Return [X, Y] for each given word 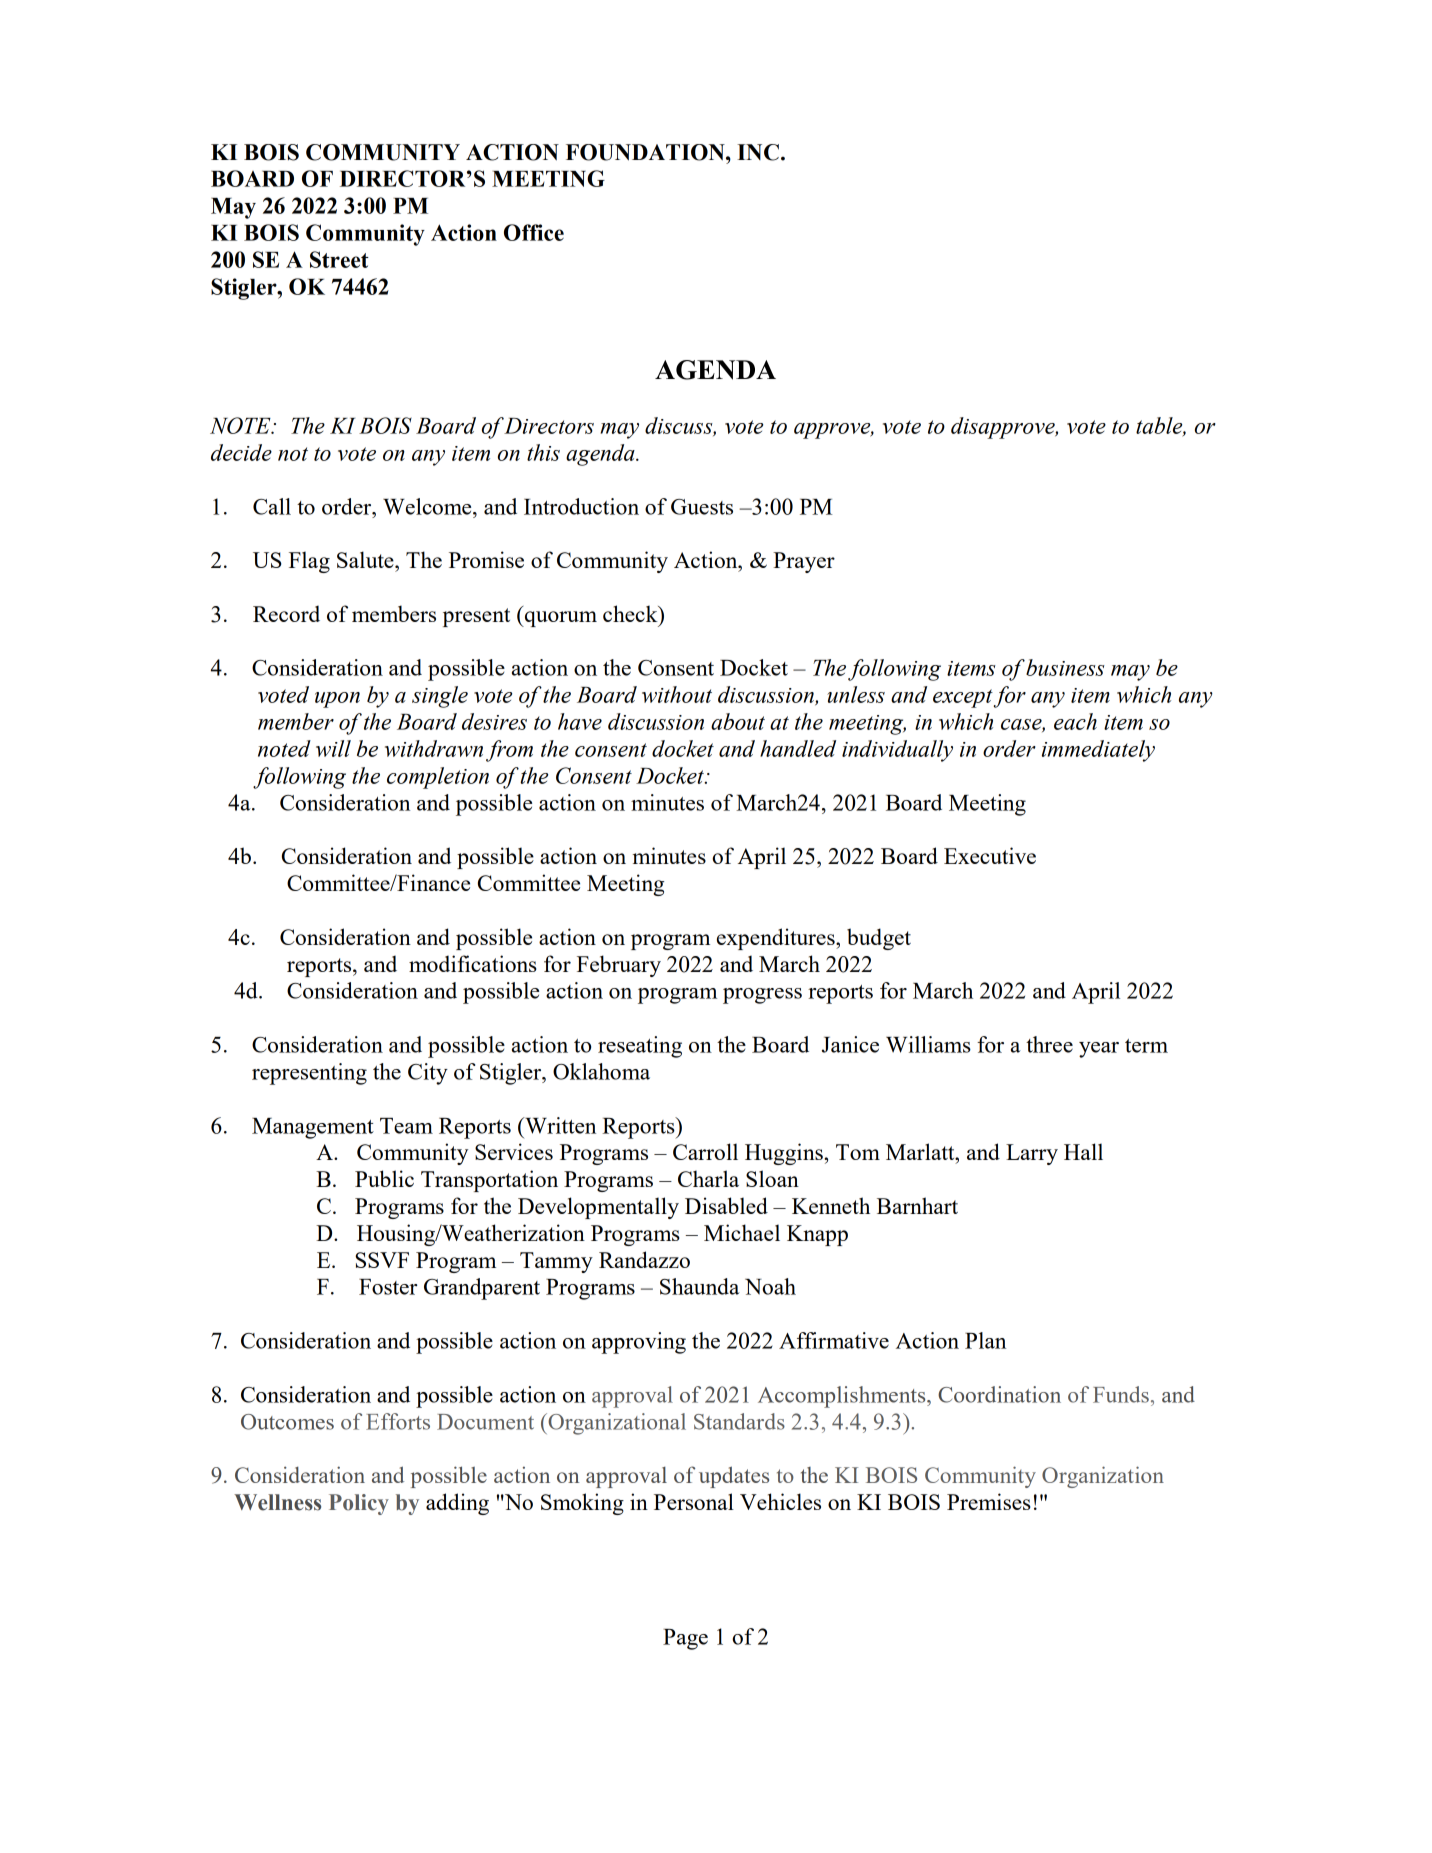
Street [339, 259]
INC [758, 152]
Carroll [705, 1151]
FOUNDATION [646, 152]
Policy [359, 1504]
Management [313, 1128]
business [1065, 667]
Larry [1032, 1154]
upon [337, 700]
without [677, 694]
